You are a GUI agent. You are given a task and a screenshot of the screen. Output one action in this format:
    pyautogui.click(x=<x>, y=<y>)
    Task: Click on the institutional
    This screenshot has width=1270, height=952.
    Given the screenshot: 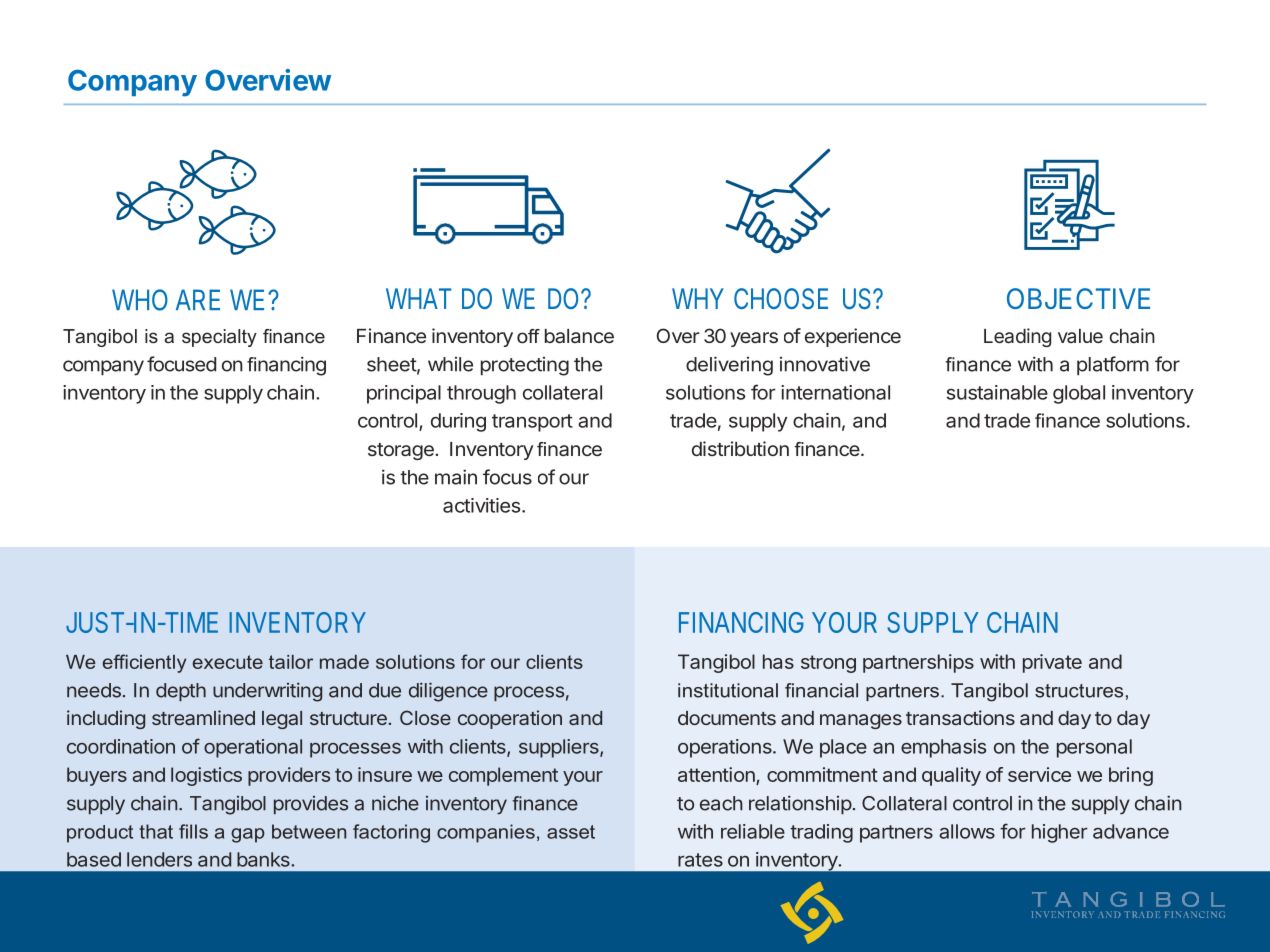 What is the action you would take?
    pyautogui.click(x=728, y=690)
